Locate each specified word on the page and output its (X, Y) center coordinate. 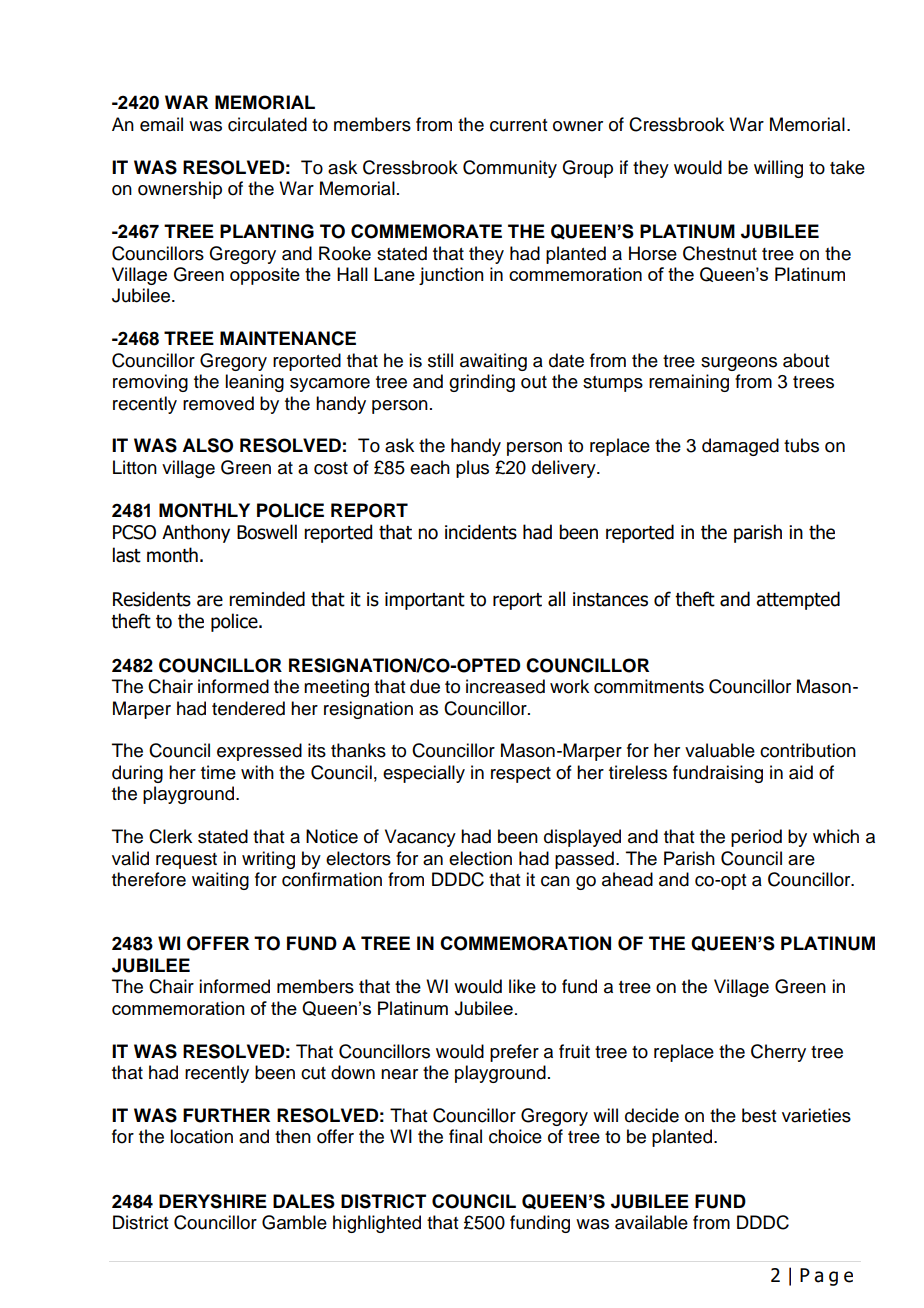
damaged (740, 447)
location (201, 1136)
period (756, 838)
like (522, 986)
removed (218, 403)
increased (505, 686)
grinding (482, 383)
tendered (248, 708)
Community (510, 169)
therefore (149, 879)
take (847, 167)
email (161, 124)
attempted (798, 600)
